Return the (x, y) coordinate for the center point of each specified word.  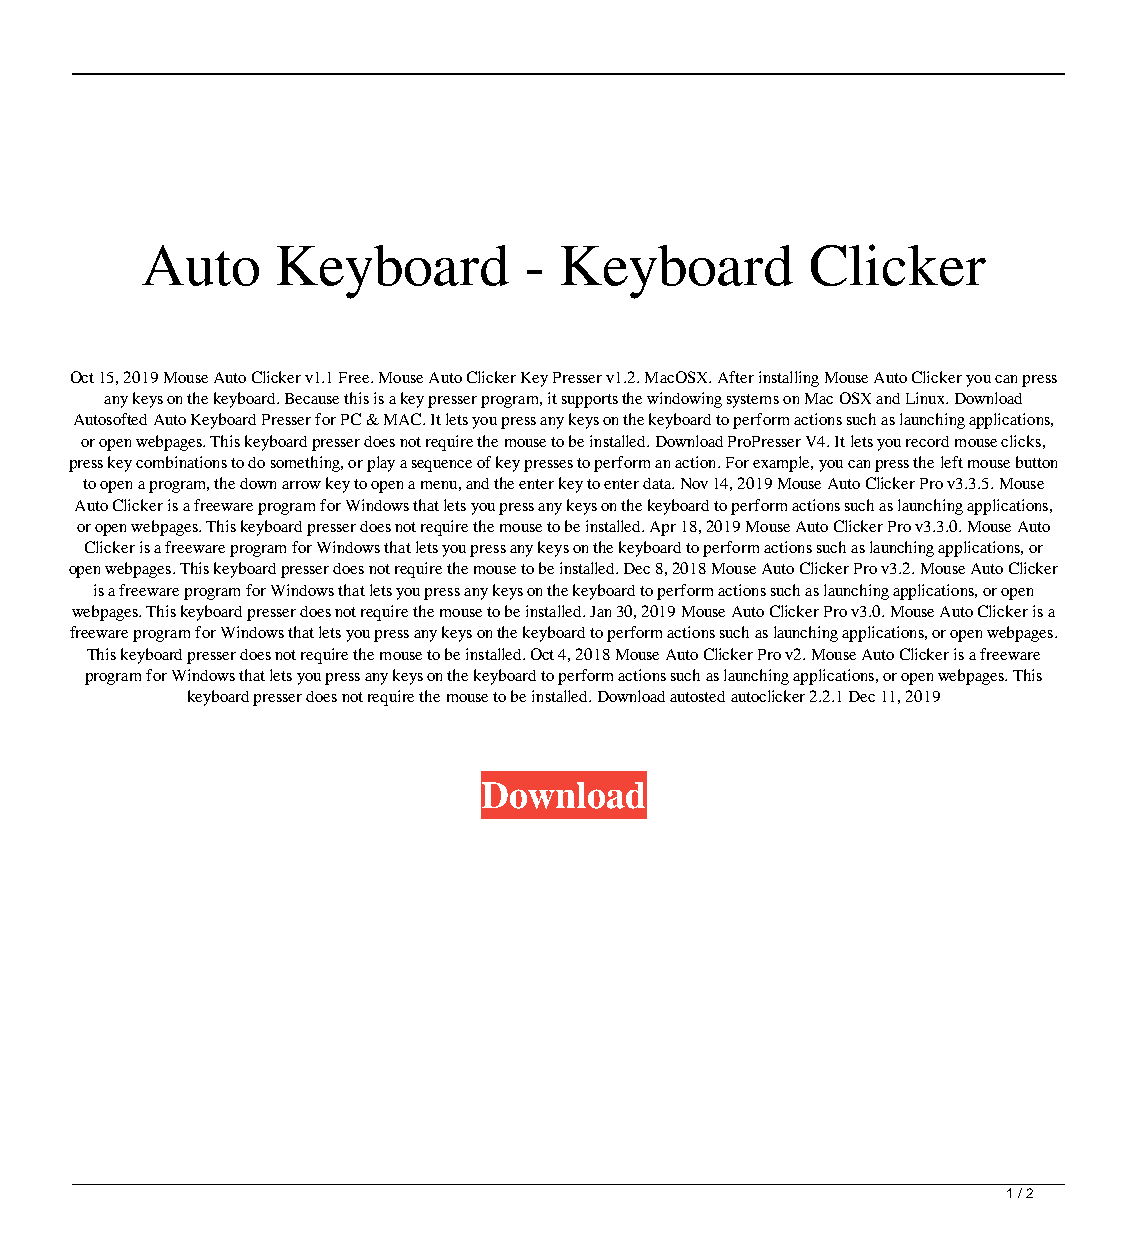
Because (312, 398)
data (658, 483)
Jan (600, 611)
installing (789, 379)
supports (590, 401)
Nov (694, 483)
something (306, 464)
